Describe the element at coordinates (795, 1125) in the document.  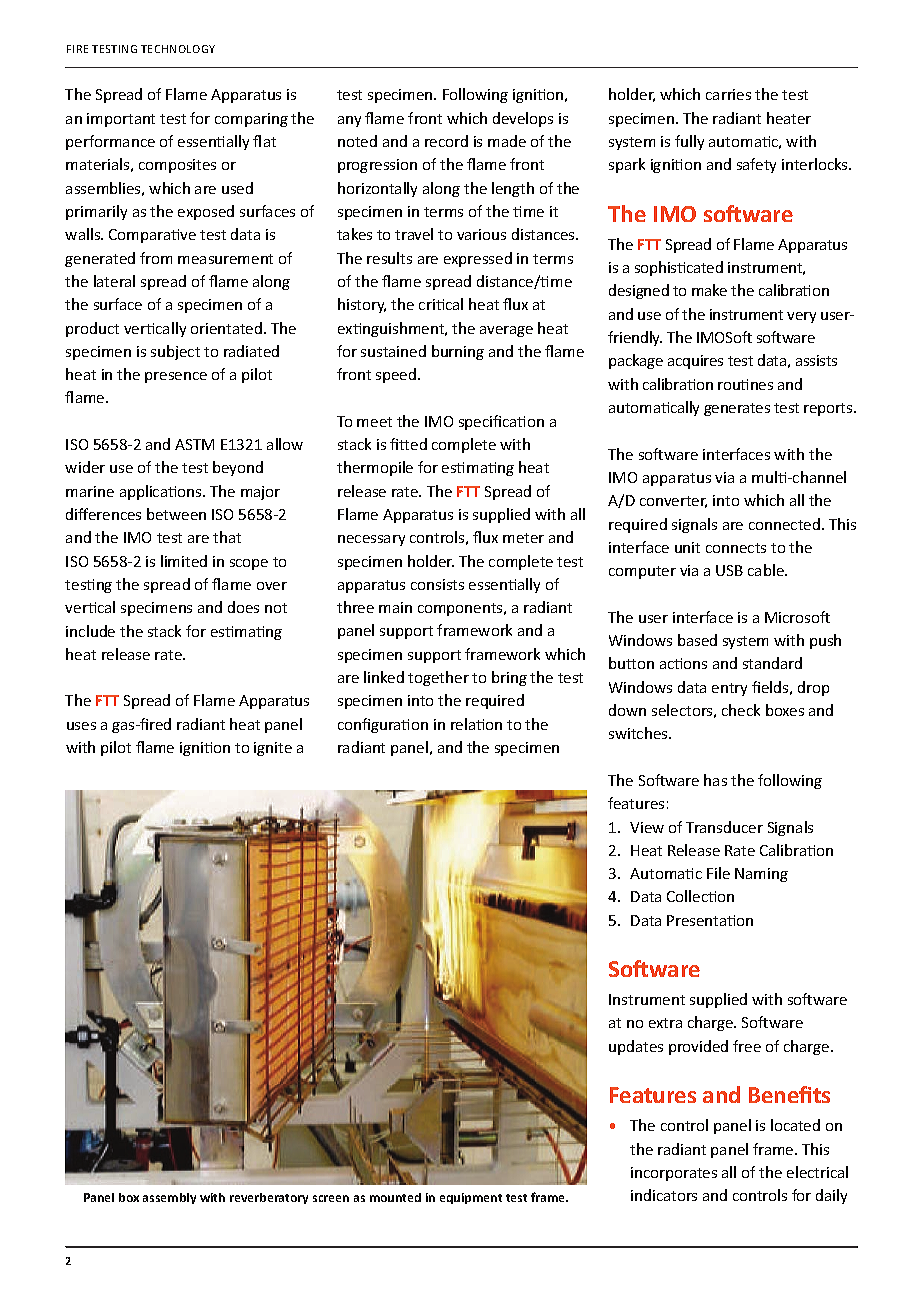
I see `located` at that location.
